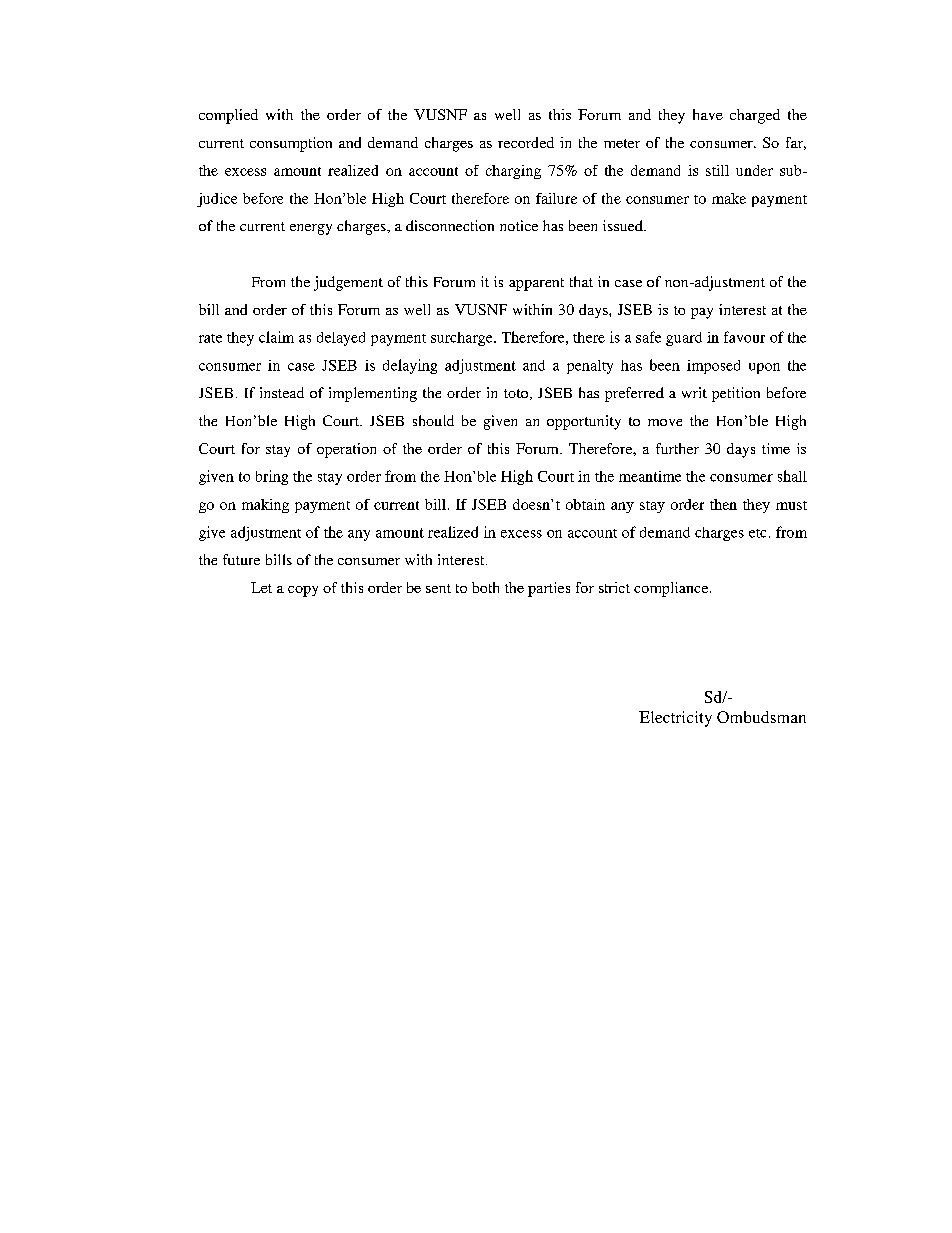 This screenshot has width=952, height=1233. I want to click on surcharge, so click(463, 339).
